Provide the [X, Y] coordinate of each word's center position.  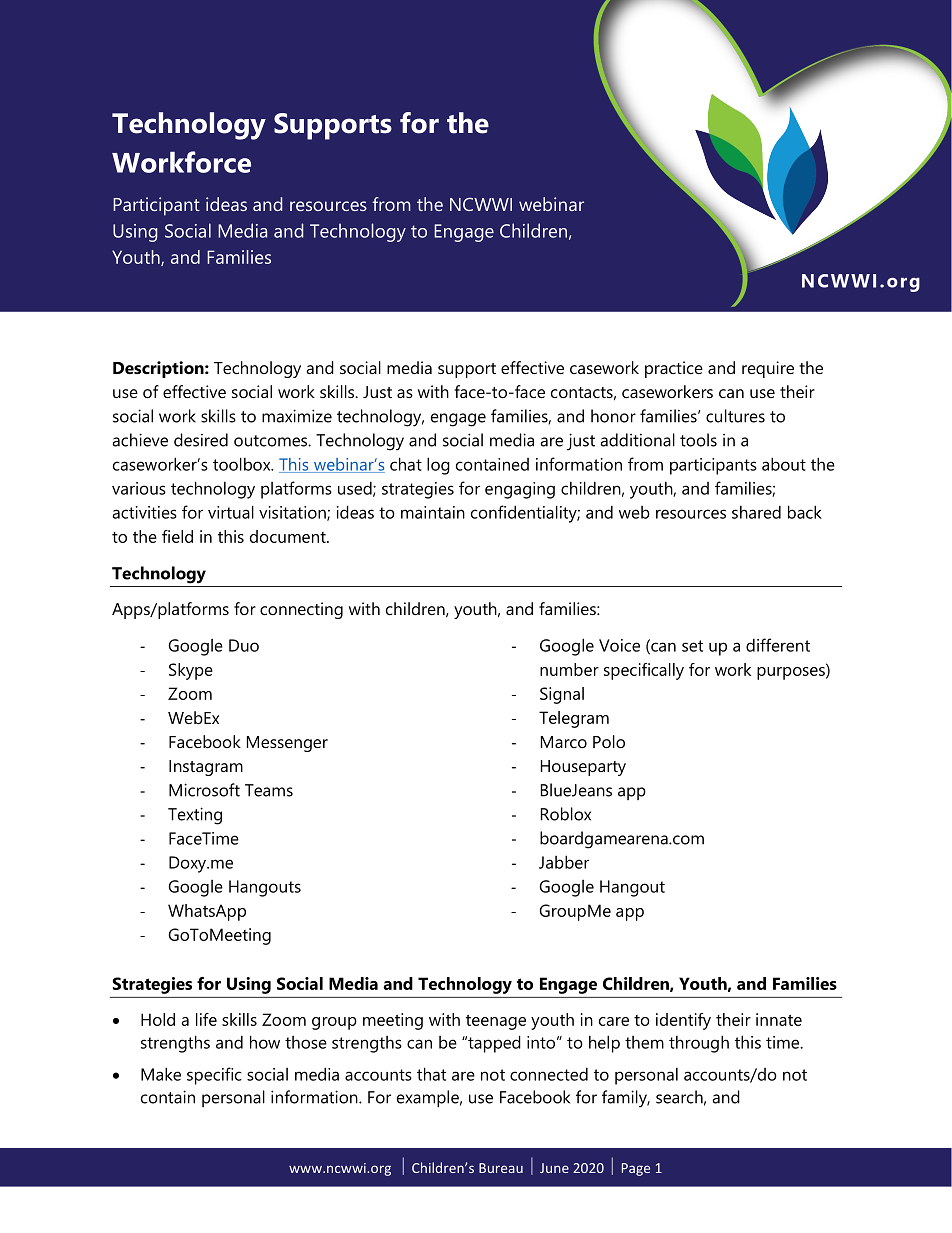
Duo [244, 645]
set [692, 646]
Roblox [566, 814]
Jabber [564, 862]
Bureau [501, 1168]
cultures [735, 416]
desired [201, 440]
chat [406, 464]
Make [161, 1074]
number [569, 669]
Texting [195, 816]
